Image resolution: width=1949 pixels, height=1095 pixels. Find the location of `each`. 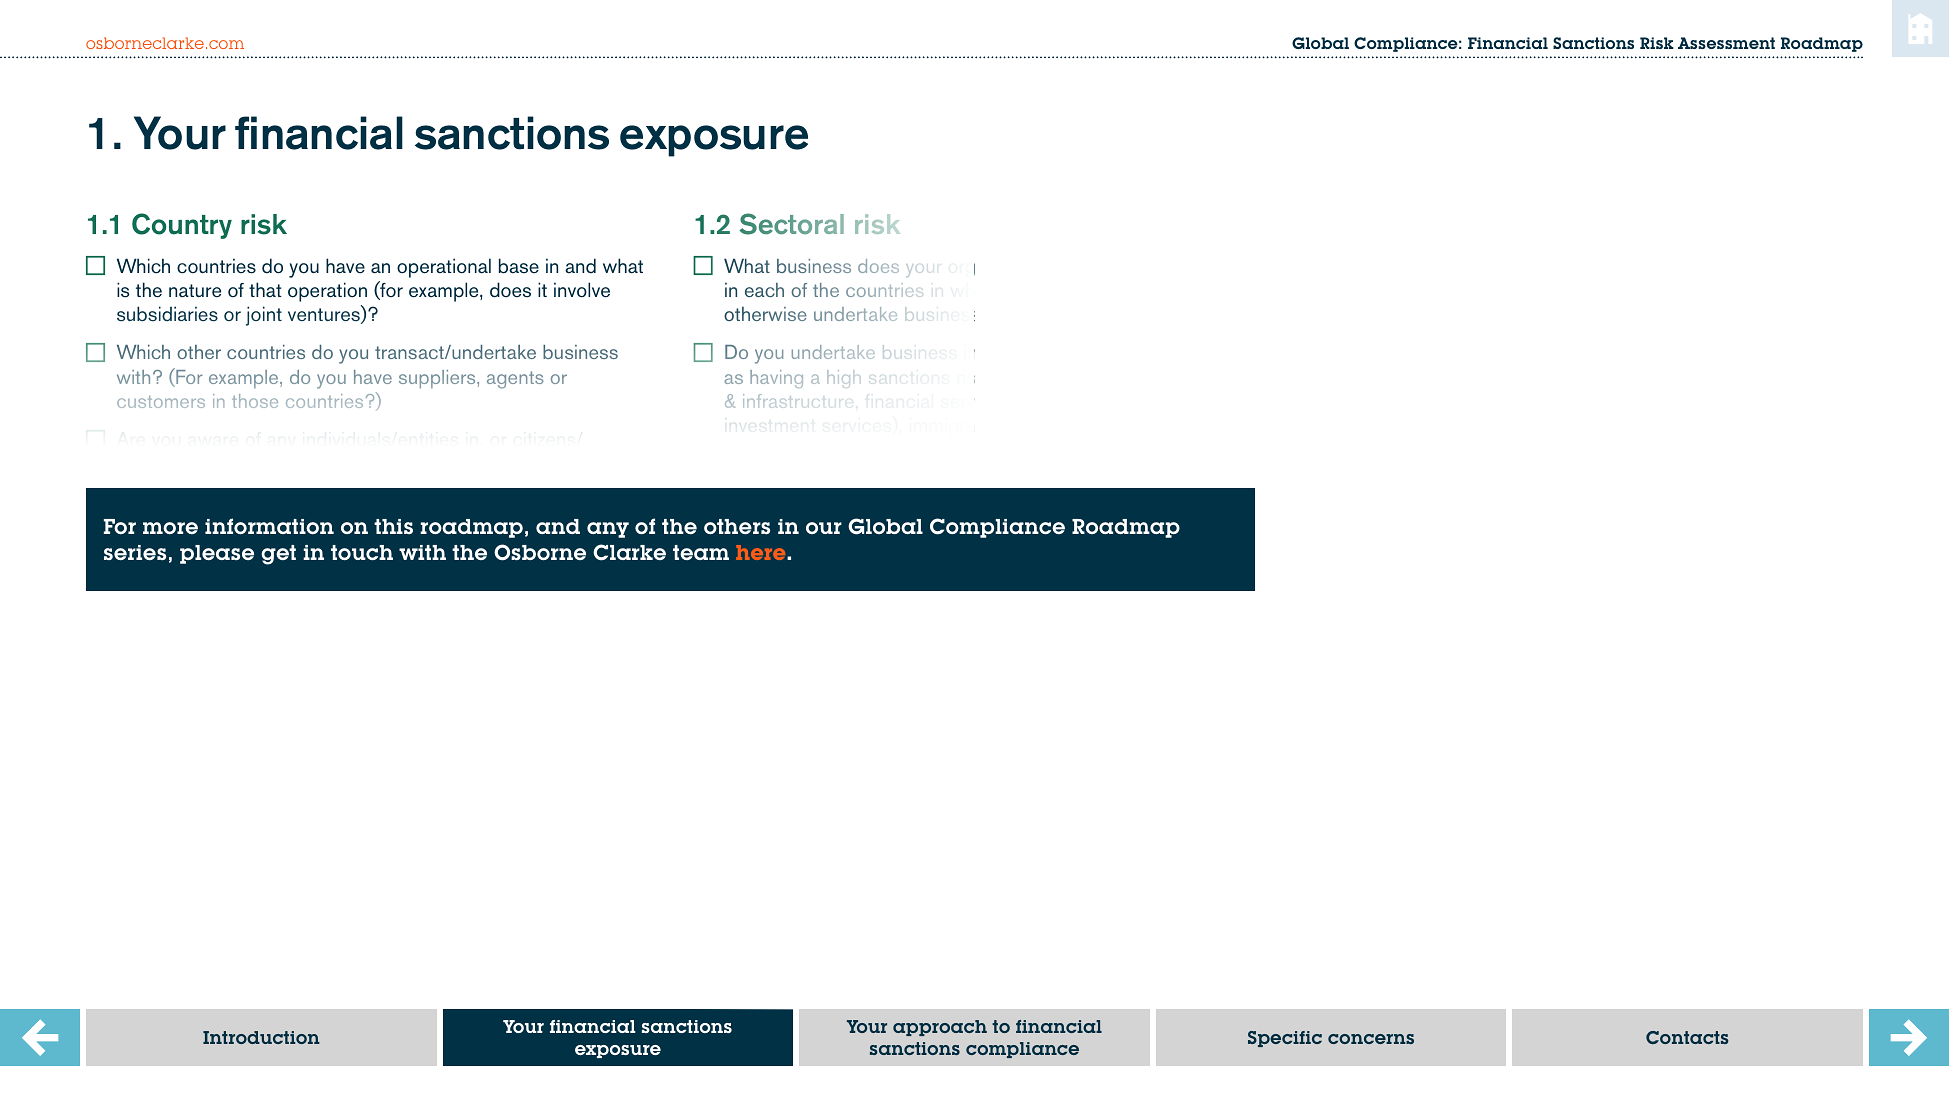

each is located at coordinates (764, 290).
